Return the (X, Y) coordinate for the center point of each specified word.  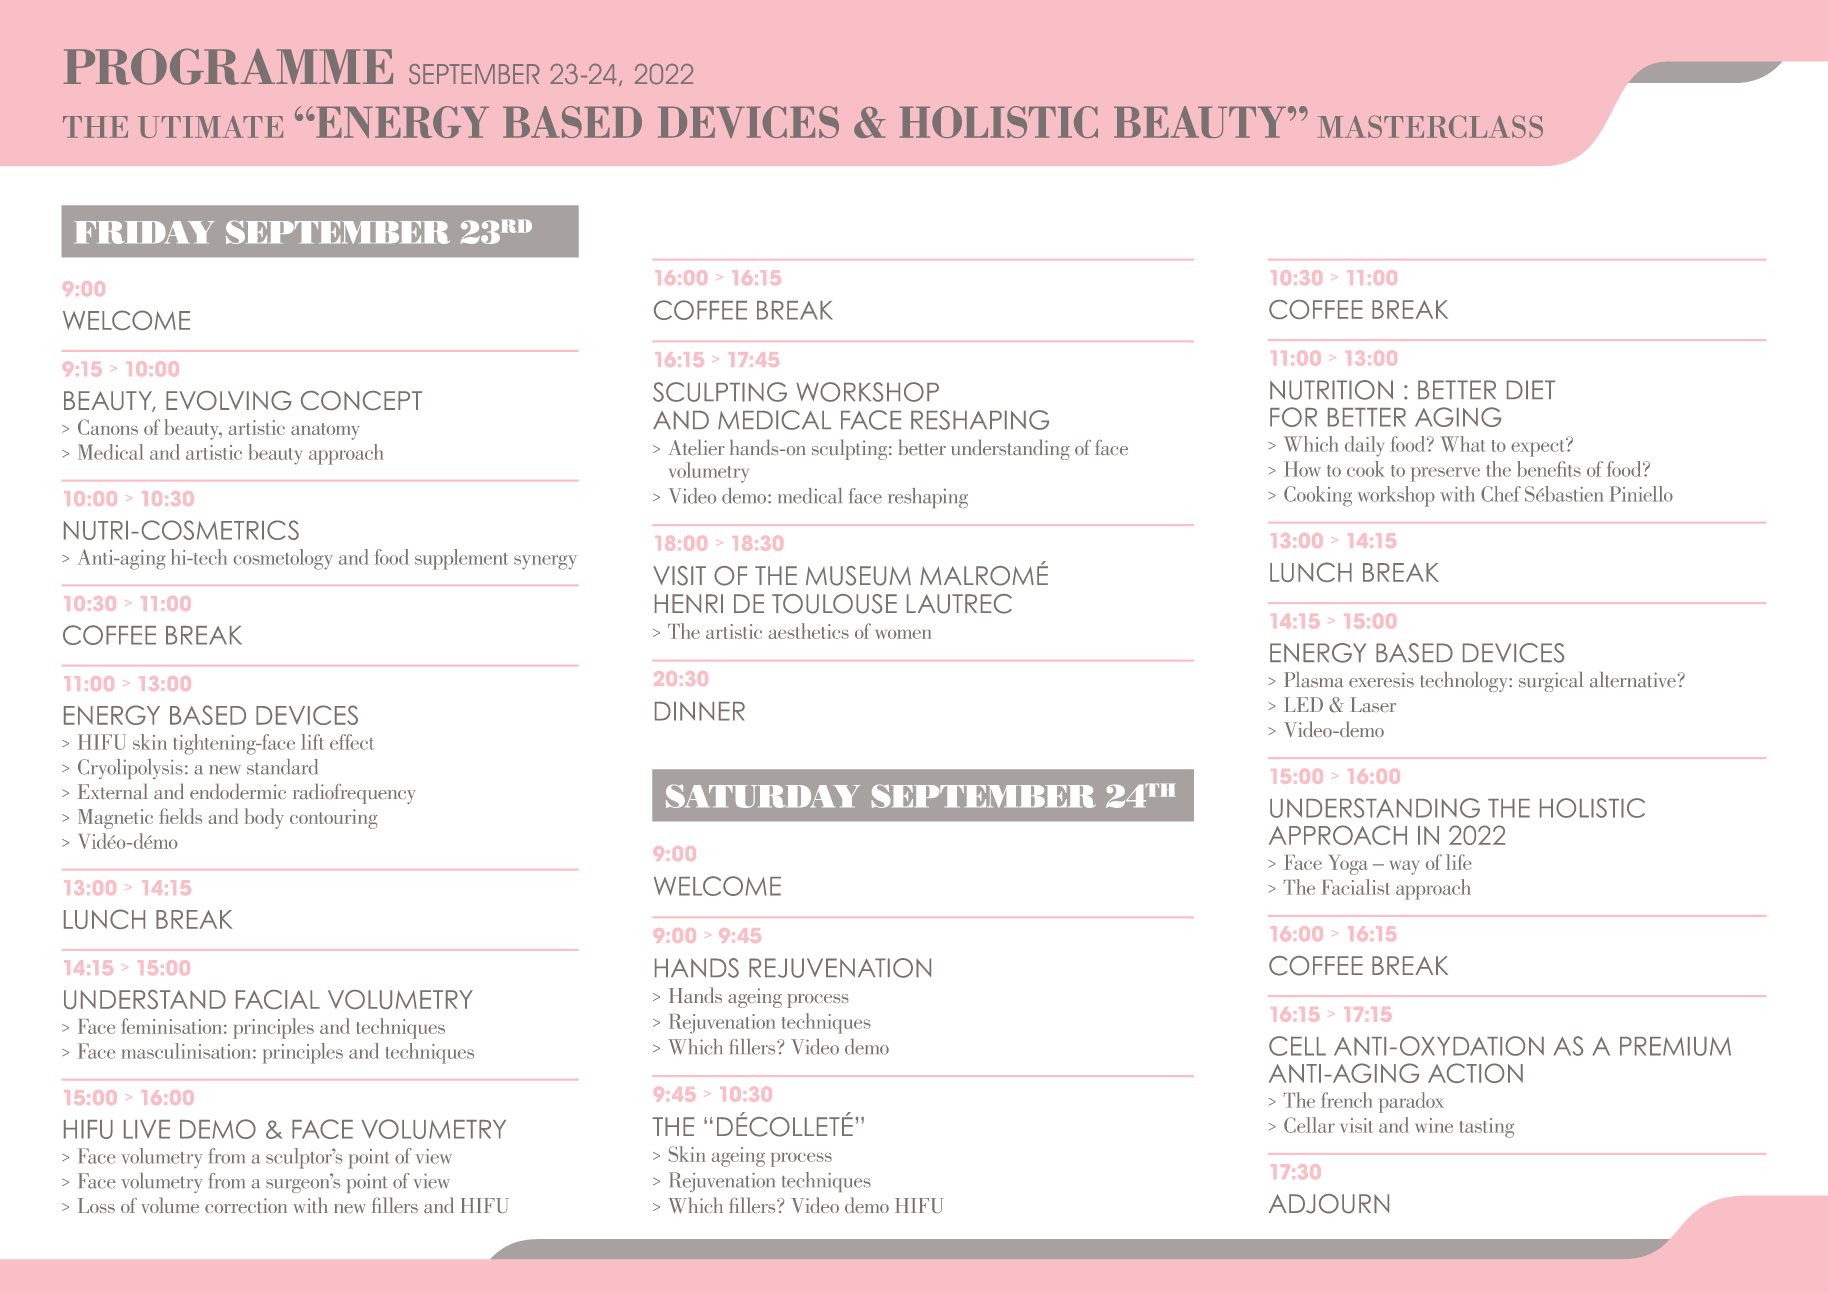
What (1463, 444)
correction (246, 1205)
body (264, 818)
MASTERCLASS (1430, 127)
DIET (1531, 389)
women (903, 634)
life (1459, 862)
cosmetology (283, 559)
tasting (1487, 1128)
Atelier (696, 447)
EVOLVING (229, 400)
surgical (1551, 682)
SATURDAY (763, 796)
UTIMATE (210, 127)
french (1347, 1100)
